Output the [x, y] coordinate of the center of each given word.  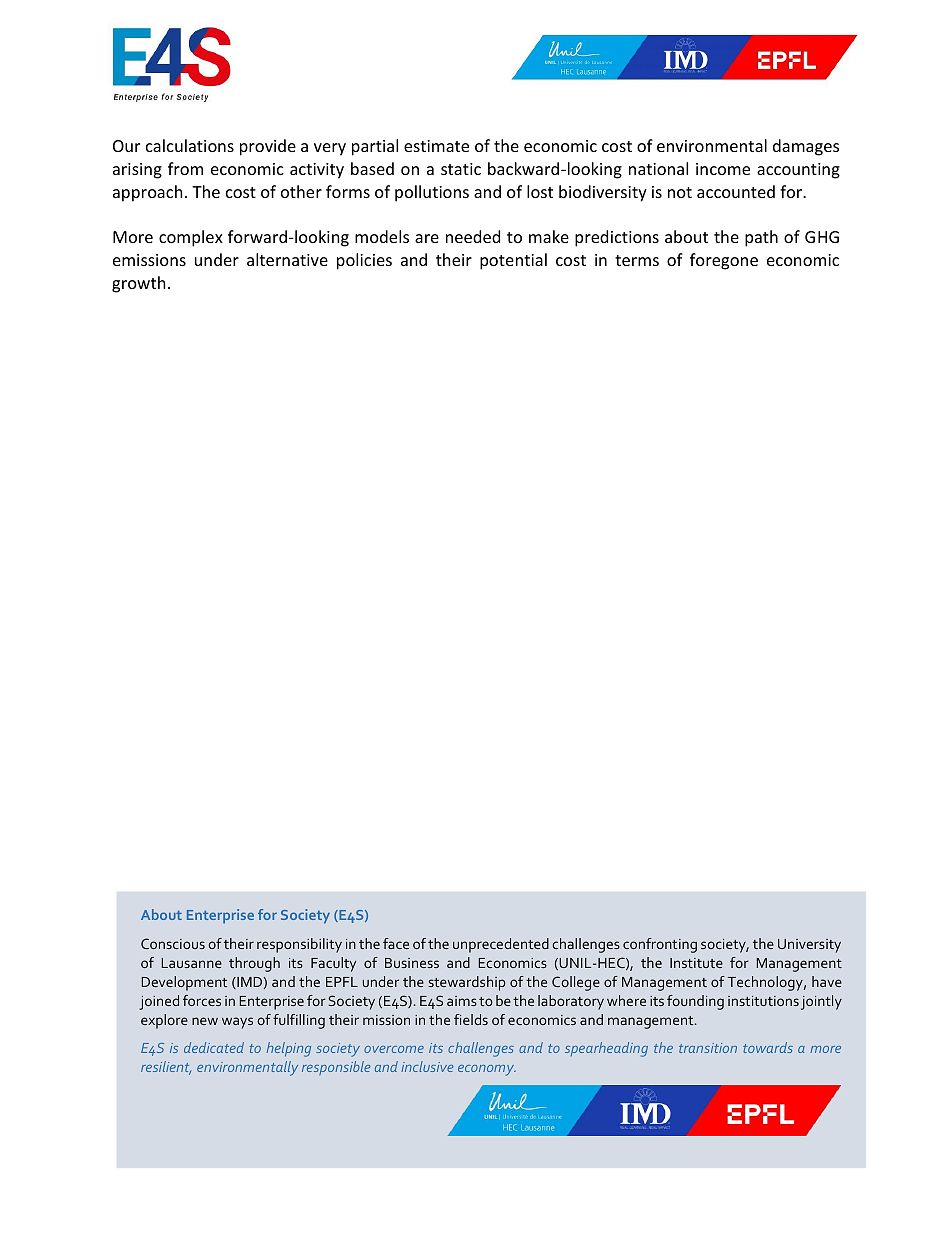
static [461, 169]
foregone [724, 261]
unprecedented [501, 945]
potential [513, 261]
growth [139, 284]
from [185, 168]
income [723, 169]
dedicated [214, 1047]
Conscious [173, 943]
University [809, 946]
